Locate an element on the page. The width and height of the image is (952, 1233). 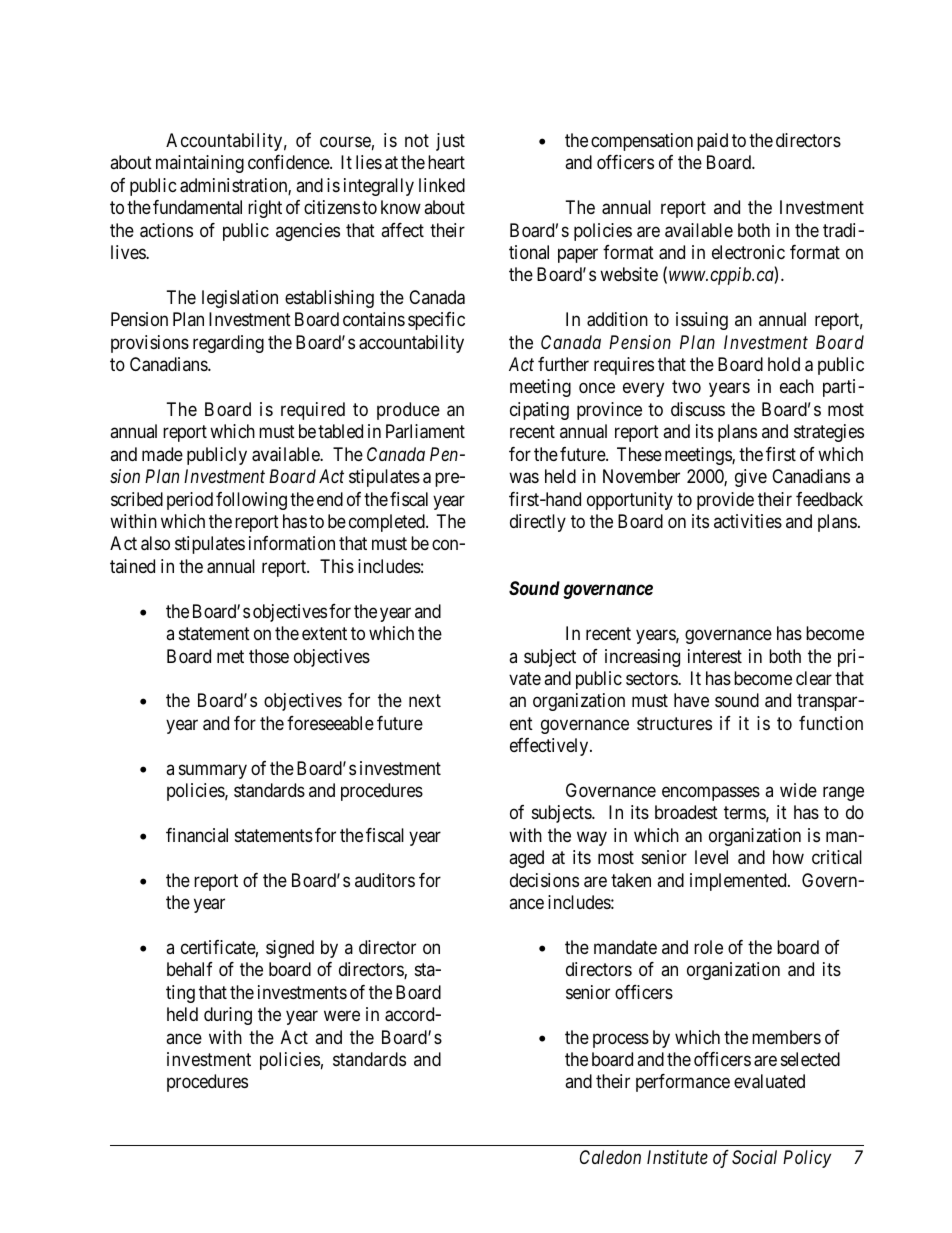
during is located at coordinates (228, 1016).
